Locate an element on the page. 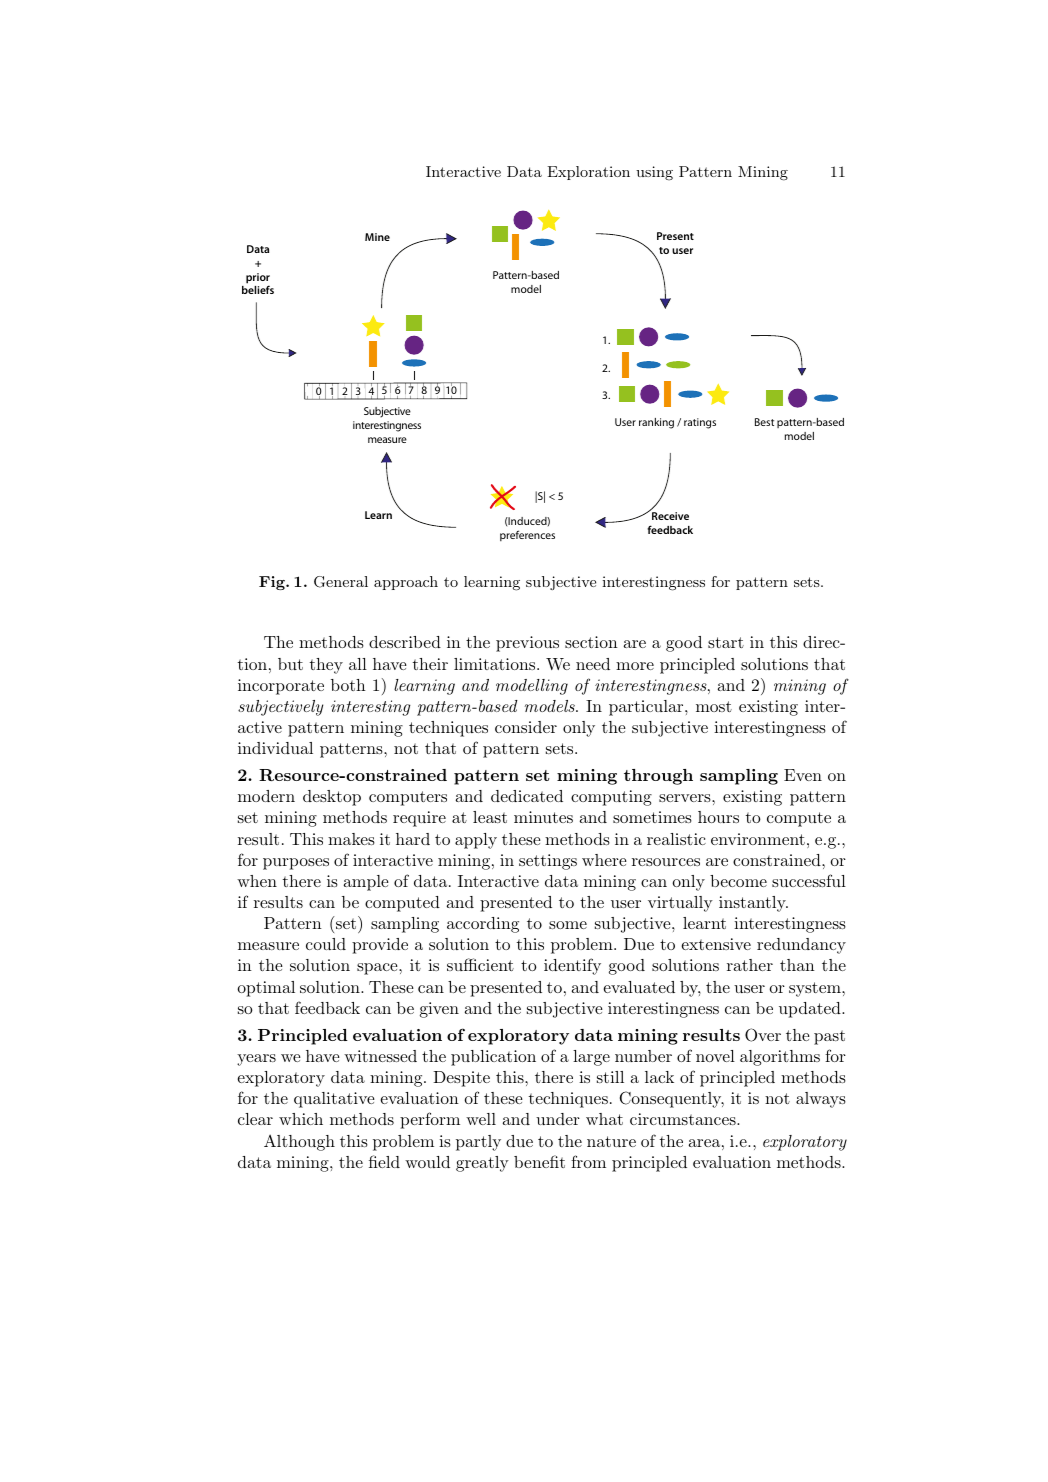  Although is located at coordinates (299, 1142).
